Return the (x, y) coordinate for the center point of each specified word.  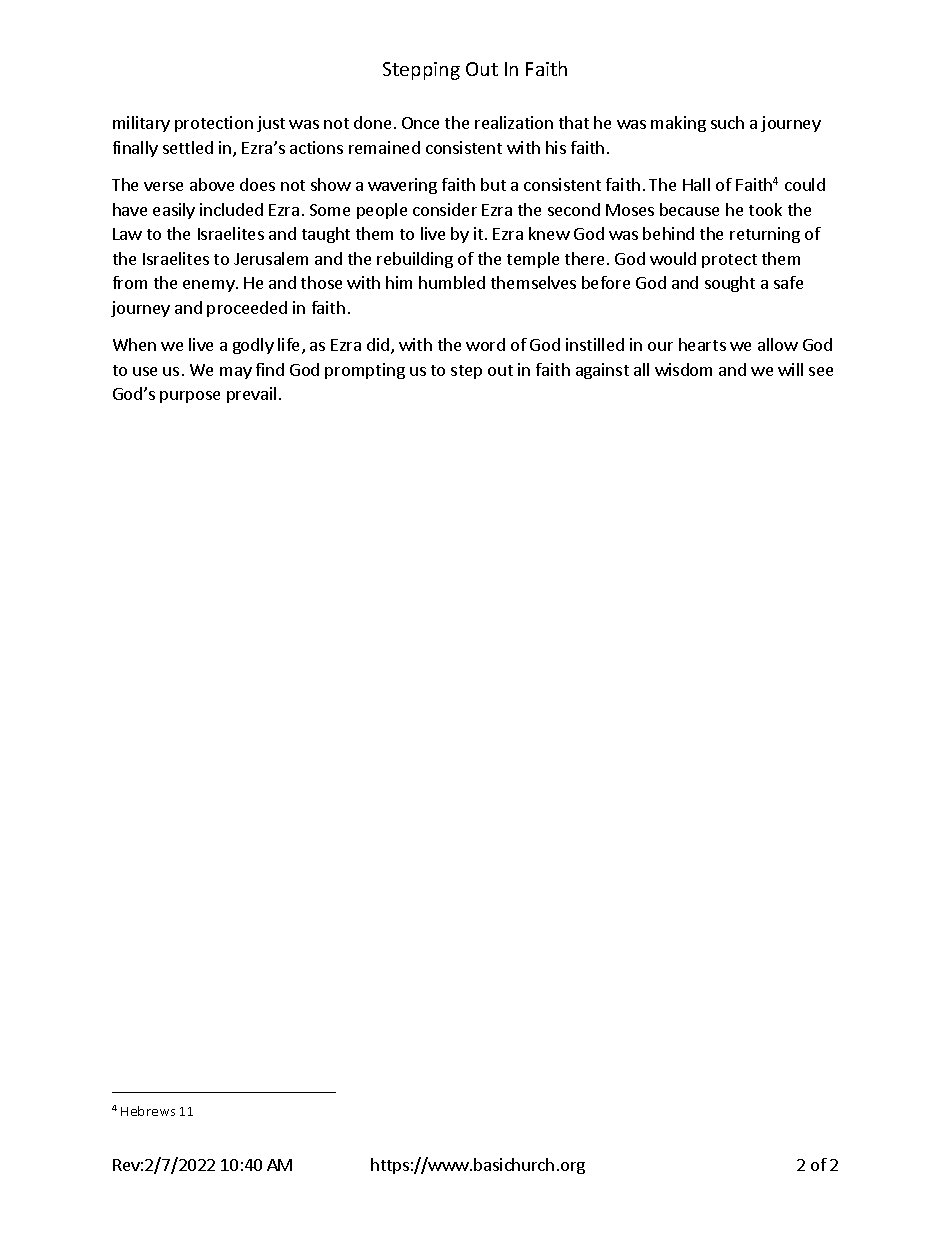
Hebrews (148, 1111)
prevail (251, 395)
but (493, 184)
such (727, 122)
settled (188, 147)
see (821, 371)
